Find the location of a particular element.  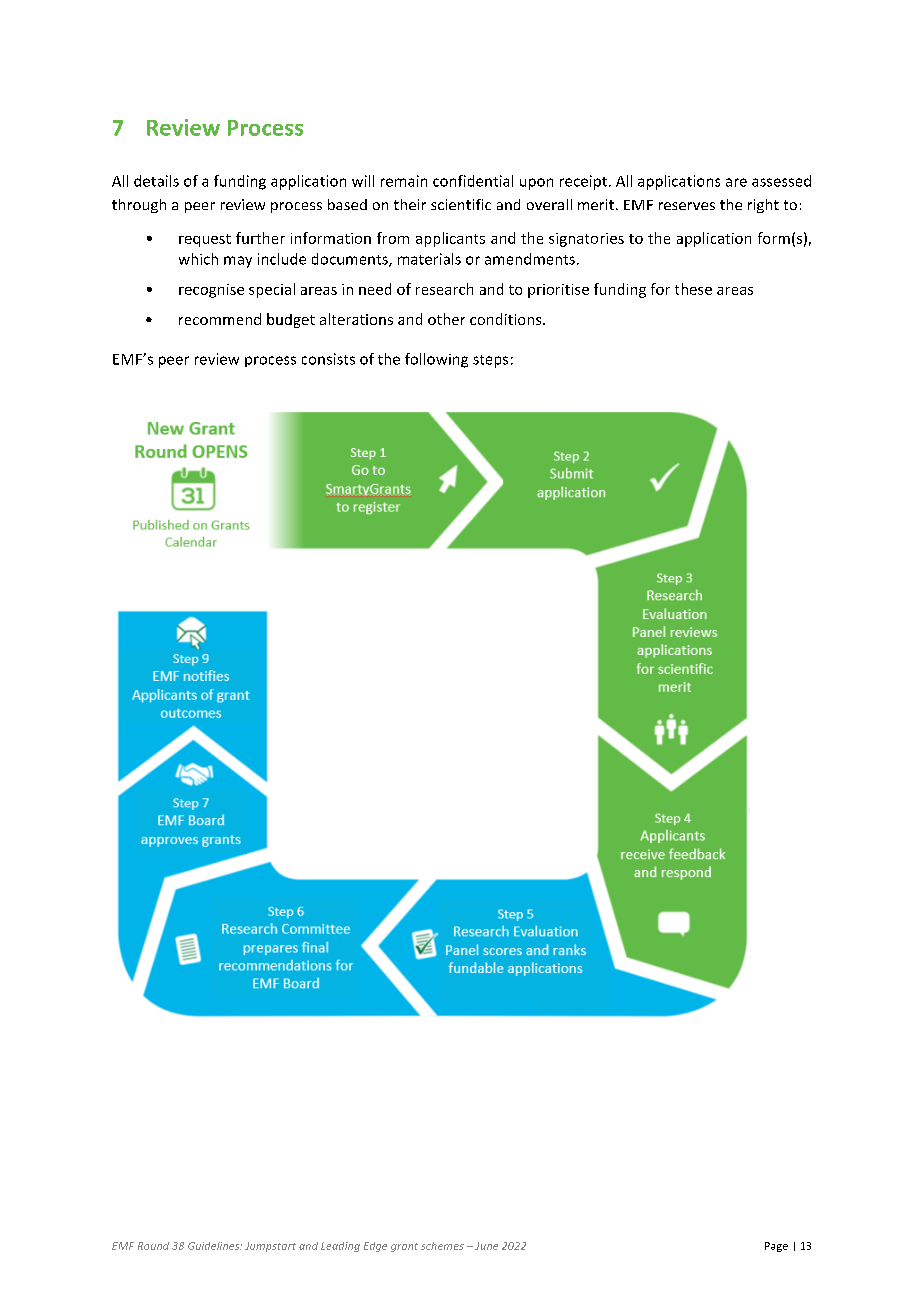

schemes is located at coordinates (442, 1246).
